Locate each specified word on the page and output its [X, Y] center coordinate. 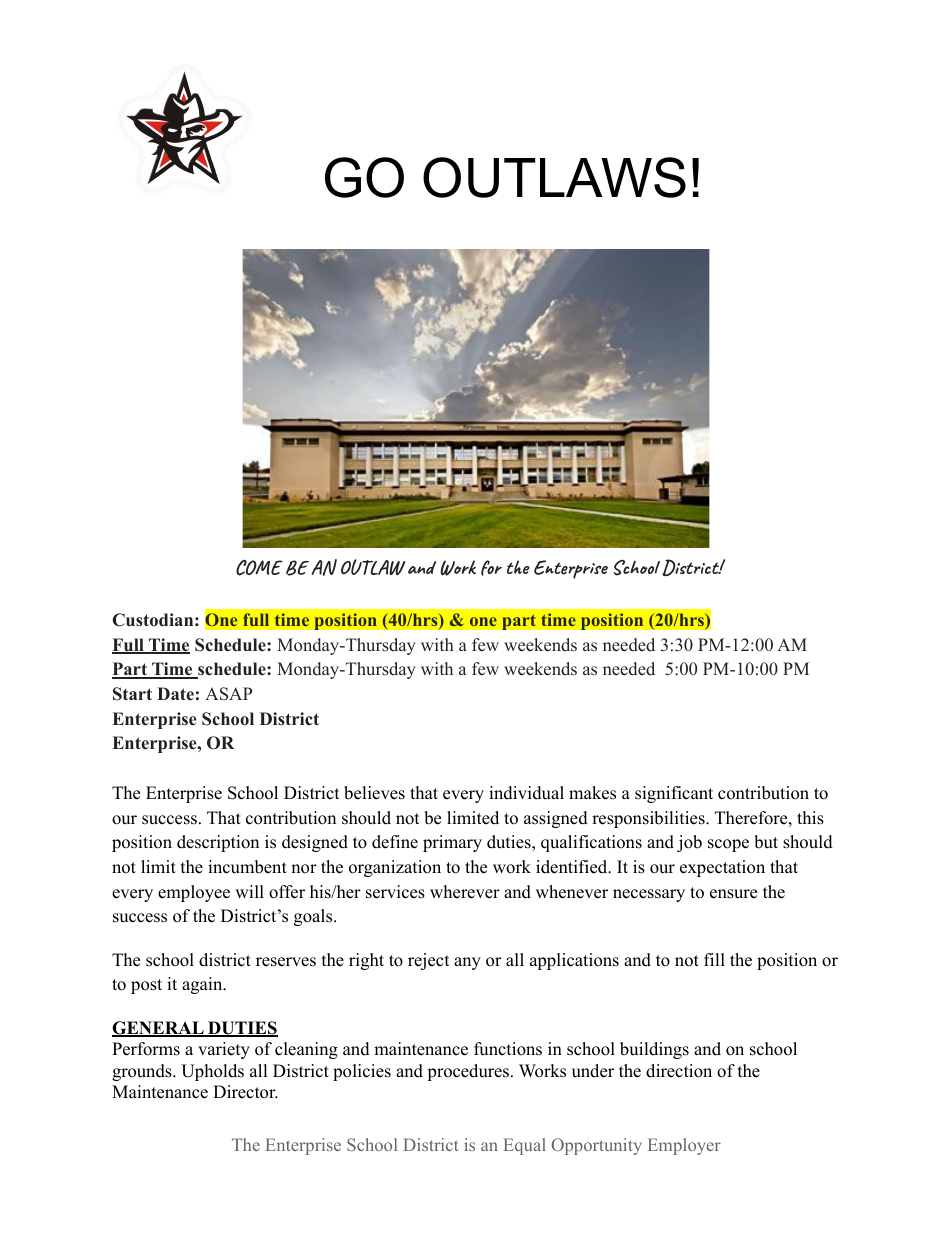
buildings [654, 1050]
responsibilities [649, 819]
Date [175, 694]
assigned [556, 819]
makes [592, 793]
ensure [733, 894]
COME [259, 568]
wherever [465, 892]
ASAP [228, 694]
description [218, 843]
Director [245, 1092]
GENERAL [159, 1029]
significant [674, 794]
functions [508, 1049]
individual [526, 793]
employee [194, 893]
